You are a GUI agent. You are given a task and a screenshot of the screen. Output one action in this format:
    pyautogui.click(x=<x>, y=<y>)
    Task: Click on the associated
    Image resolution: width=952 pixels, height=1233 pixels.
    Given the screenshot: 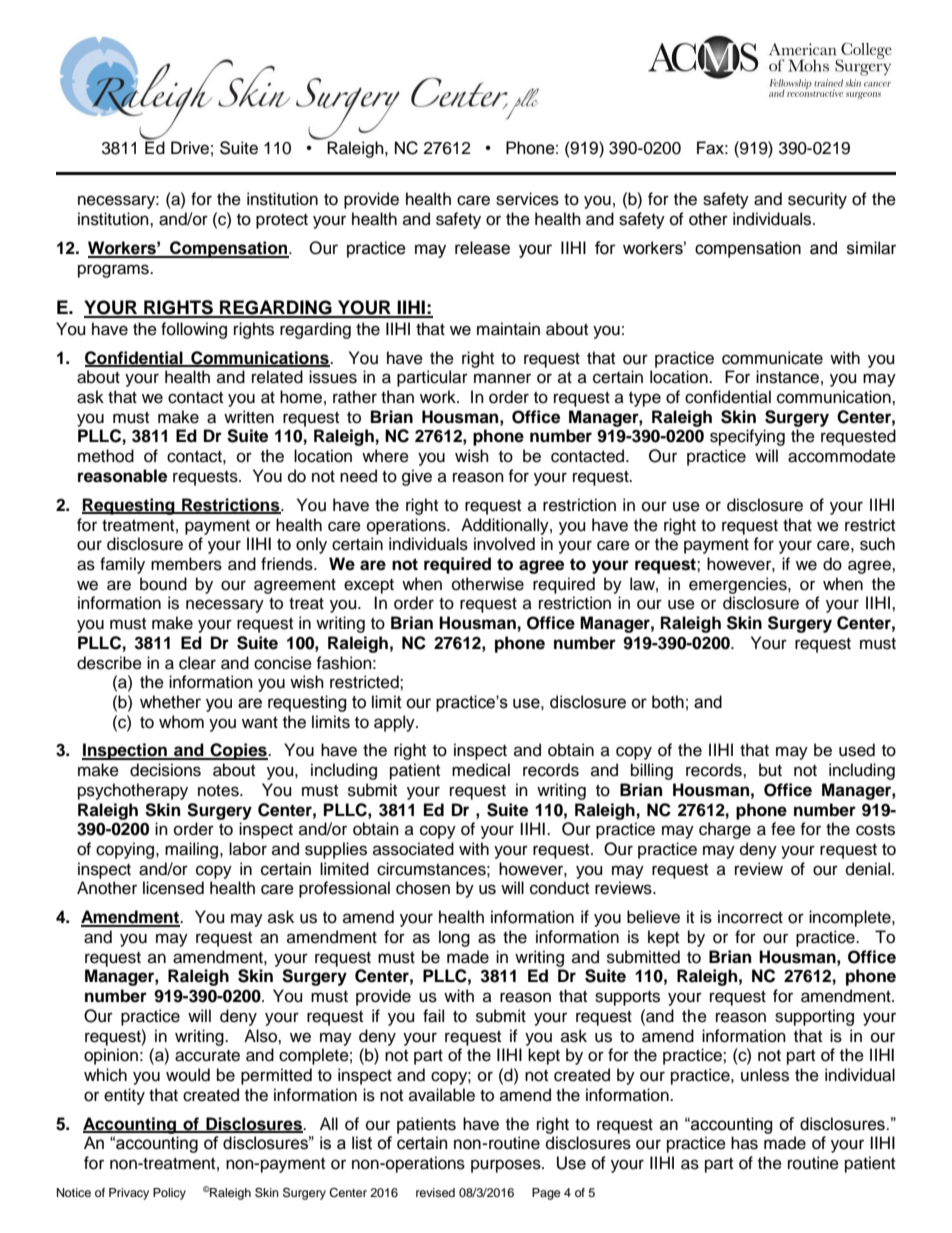 What is the action you would take?
    pyautogui.click(x=413, y=849)
